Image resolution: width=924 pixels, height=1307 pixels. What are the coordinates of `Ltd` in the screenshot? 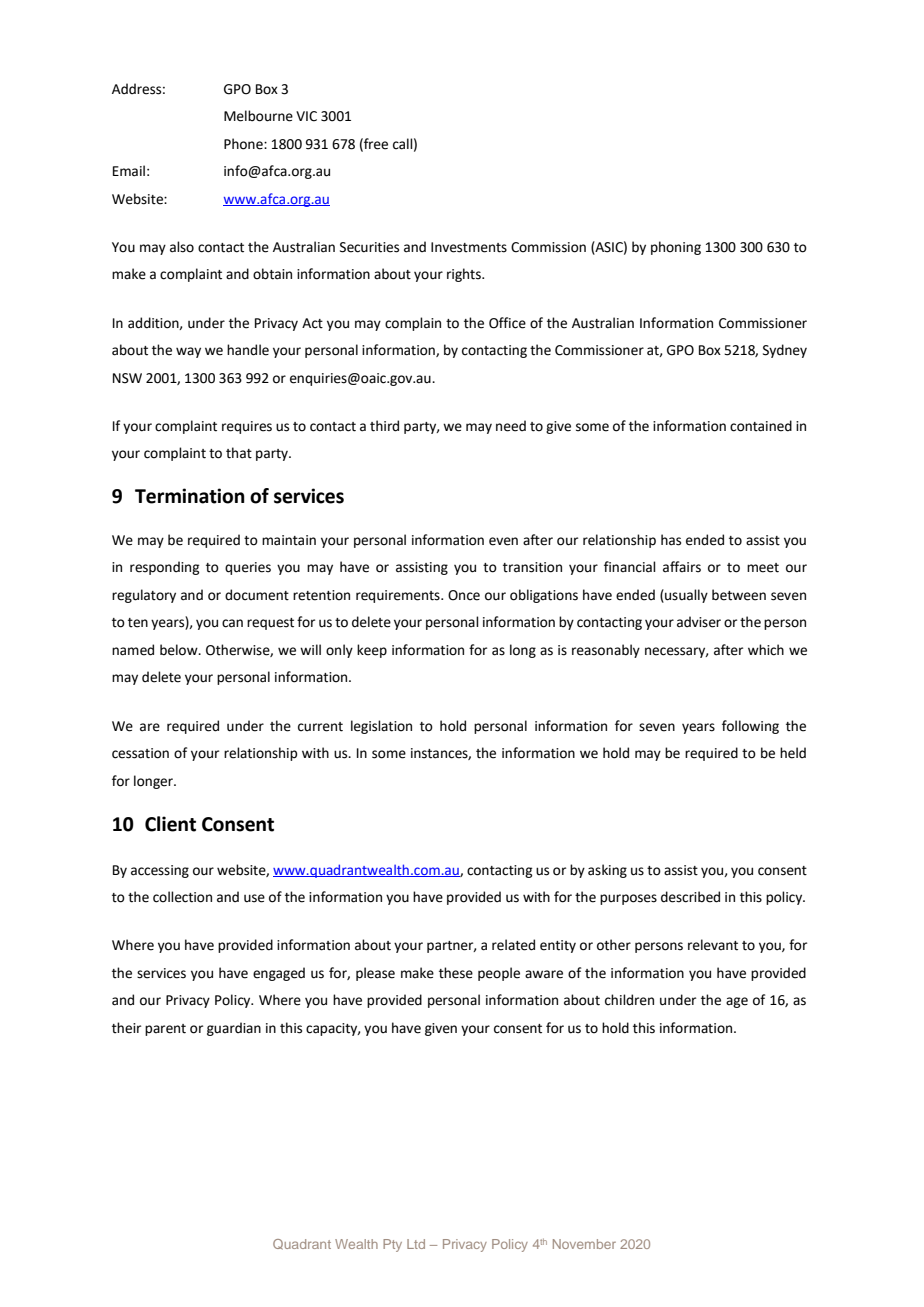 It's located at (416, 1244).
